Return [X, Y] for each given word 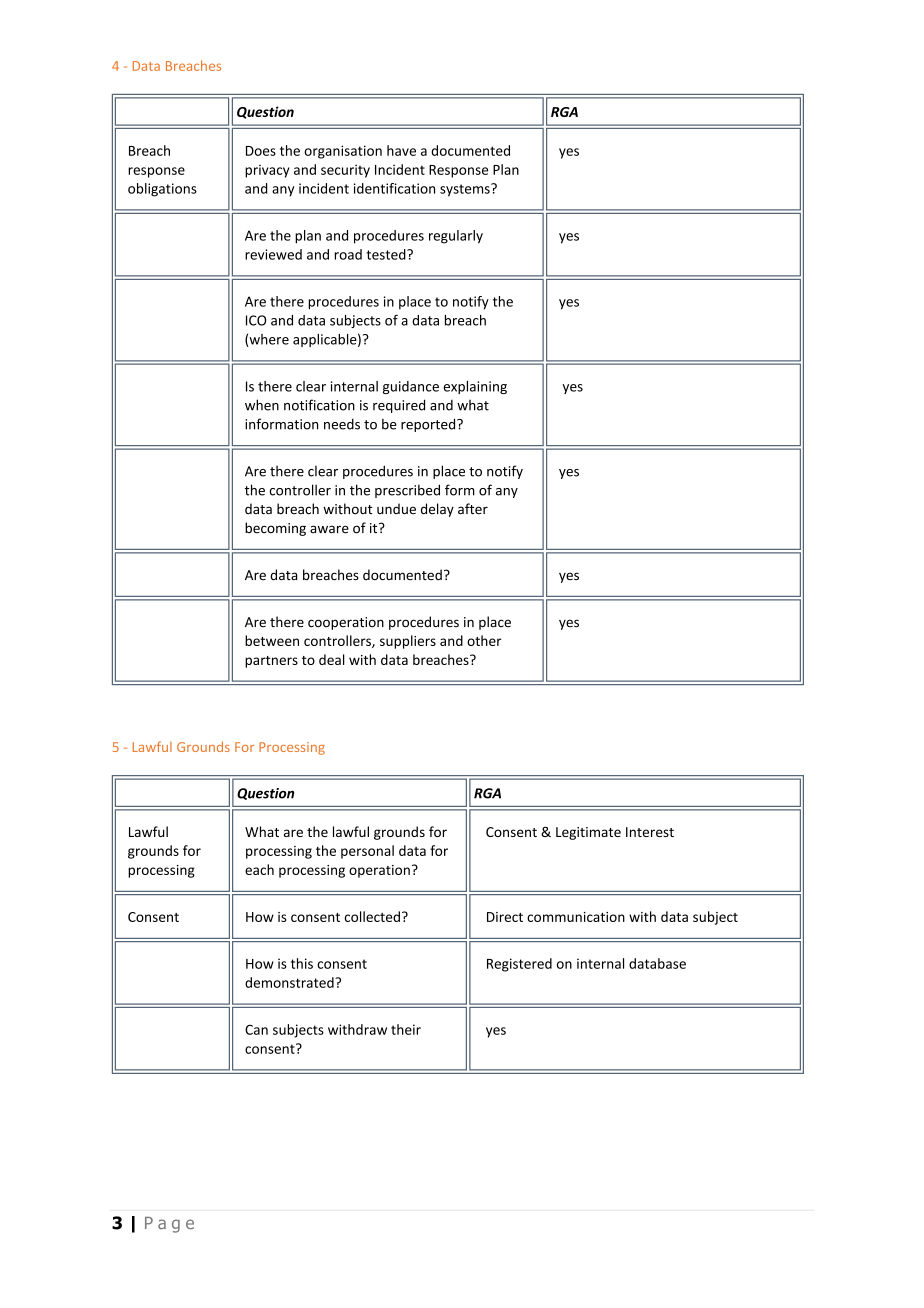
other [484, 640]
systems [466, 190]
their [406, 1029]
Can [256, 1029]
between [272, 640]
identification [394, 188]
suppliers [408, 642]
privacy [267, 171]
